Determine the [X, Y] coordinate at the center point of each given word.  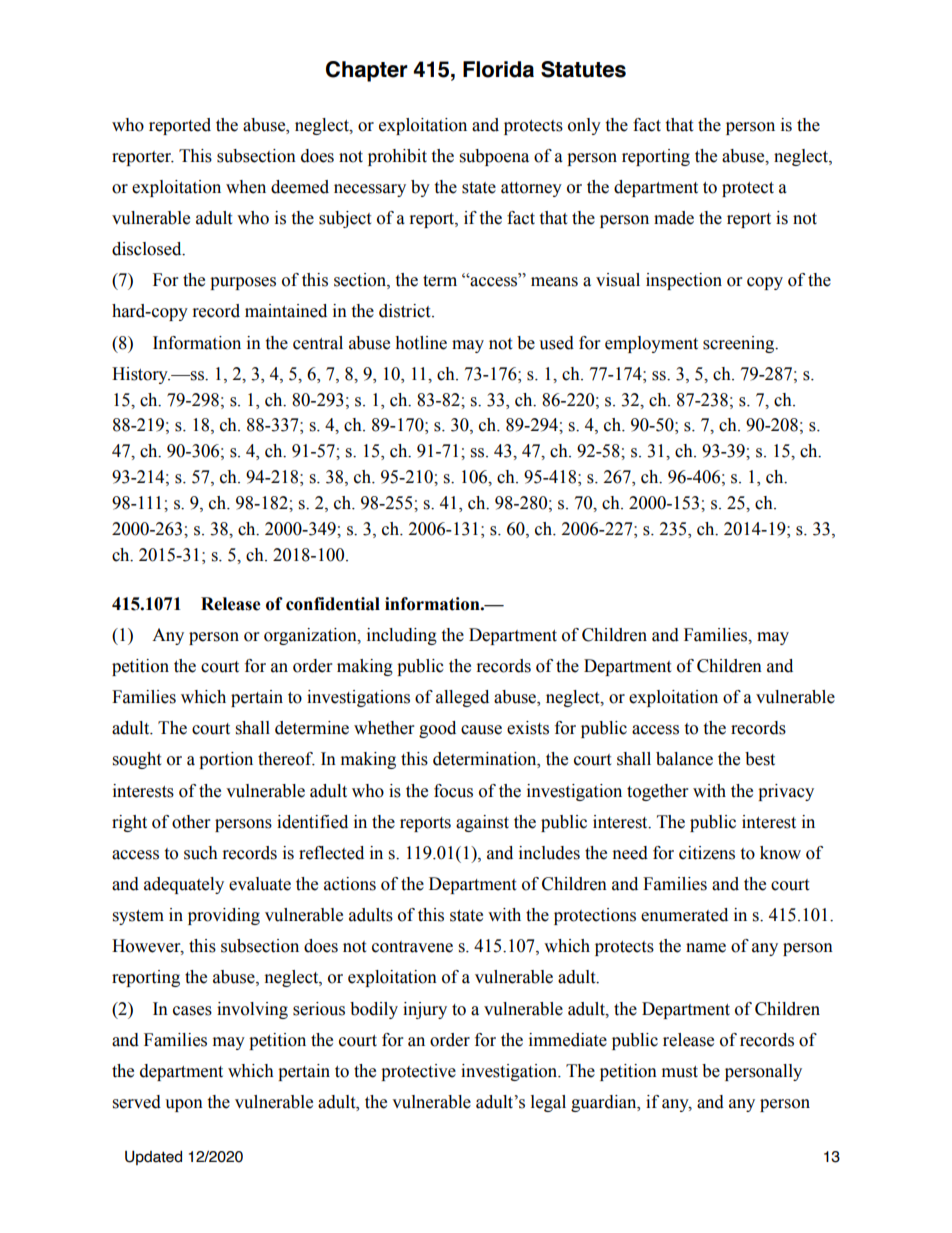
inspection [684, 281]
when [246, 187]
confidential [333, 604]
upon [184, 1105]
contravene [412, 947]
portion [226, 760]
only [584, 126]
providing [224, 916]
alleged [462, 698]
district [406, 311]
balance [684, 759]
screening [740, 344]
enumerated [684, 915]
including [402, 636]
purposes [243, 283]
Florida [498, 69]
